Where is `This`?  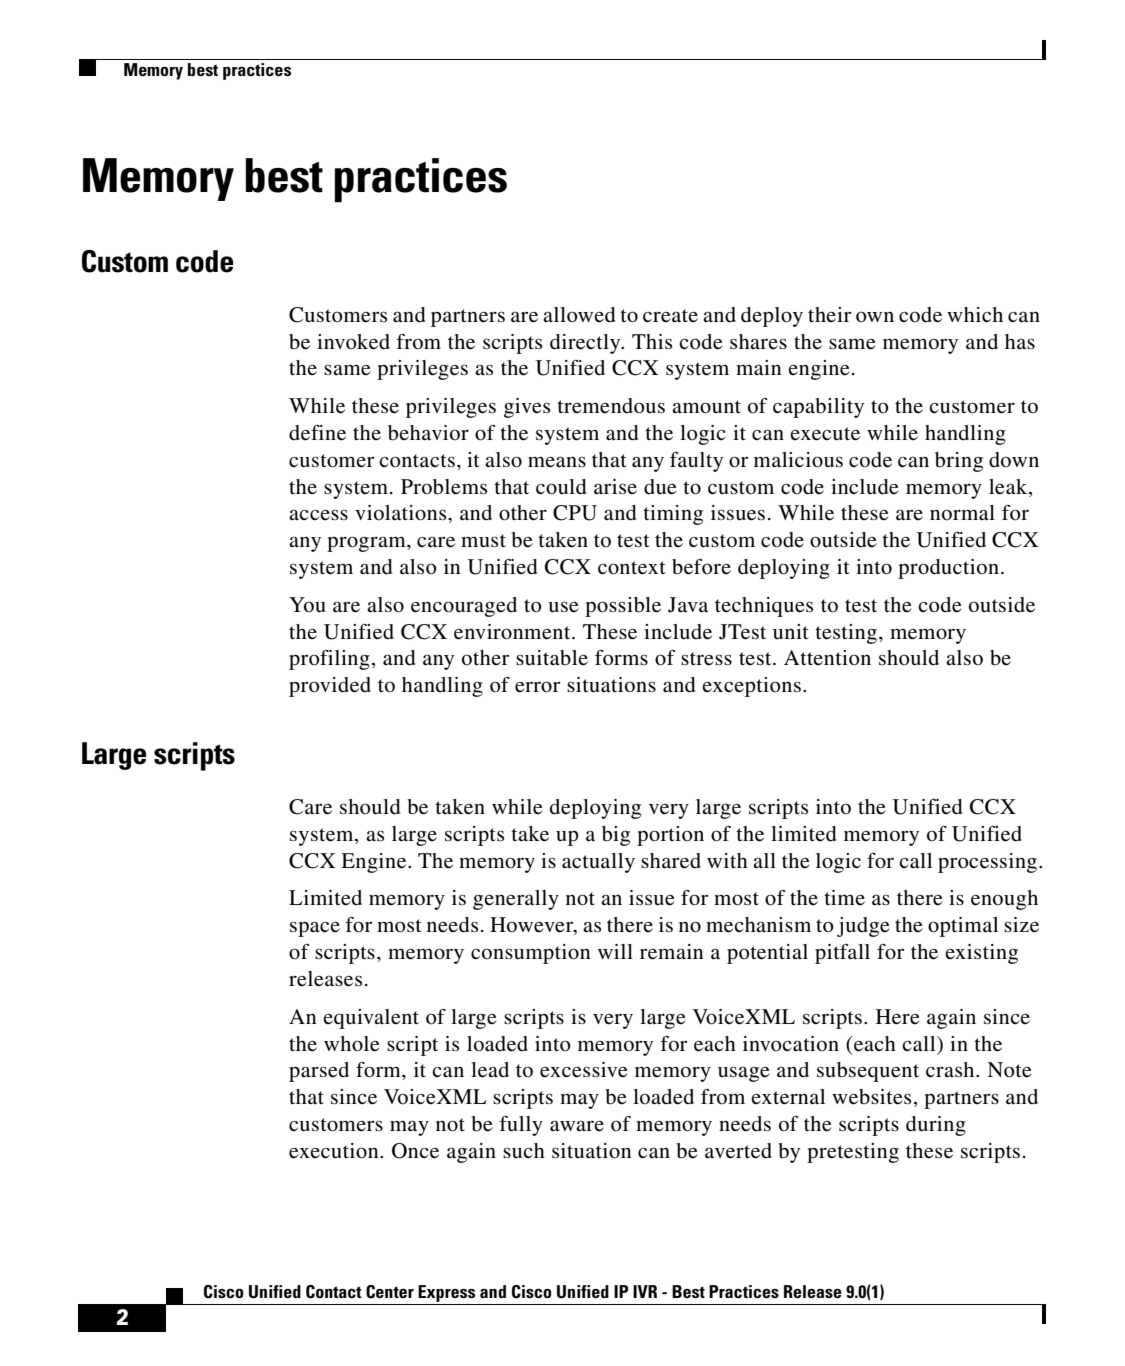
This is located at coordinates (652, 341).
